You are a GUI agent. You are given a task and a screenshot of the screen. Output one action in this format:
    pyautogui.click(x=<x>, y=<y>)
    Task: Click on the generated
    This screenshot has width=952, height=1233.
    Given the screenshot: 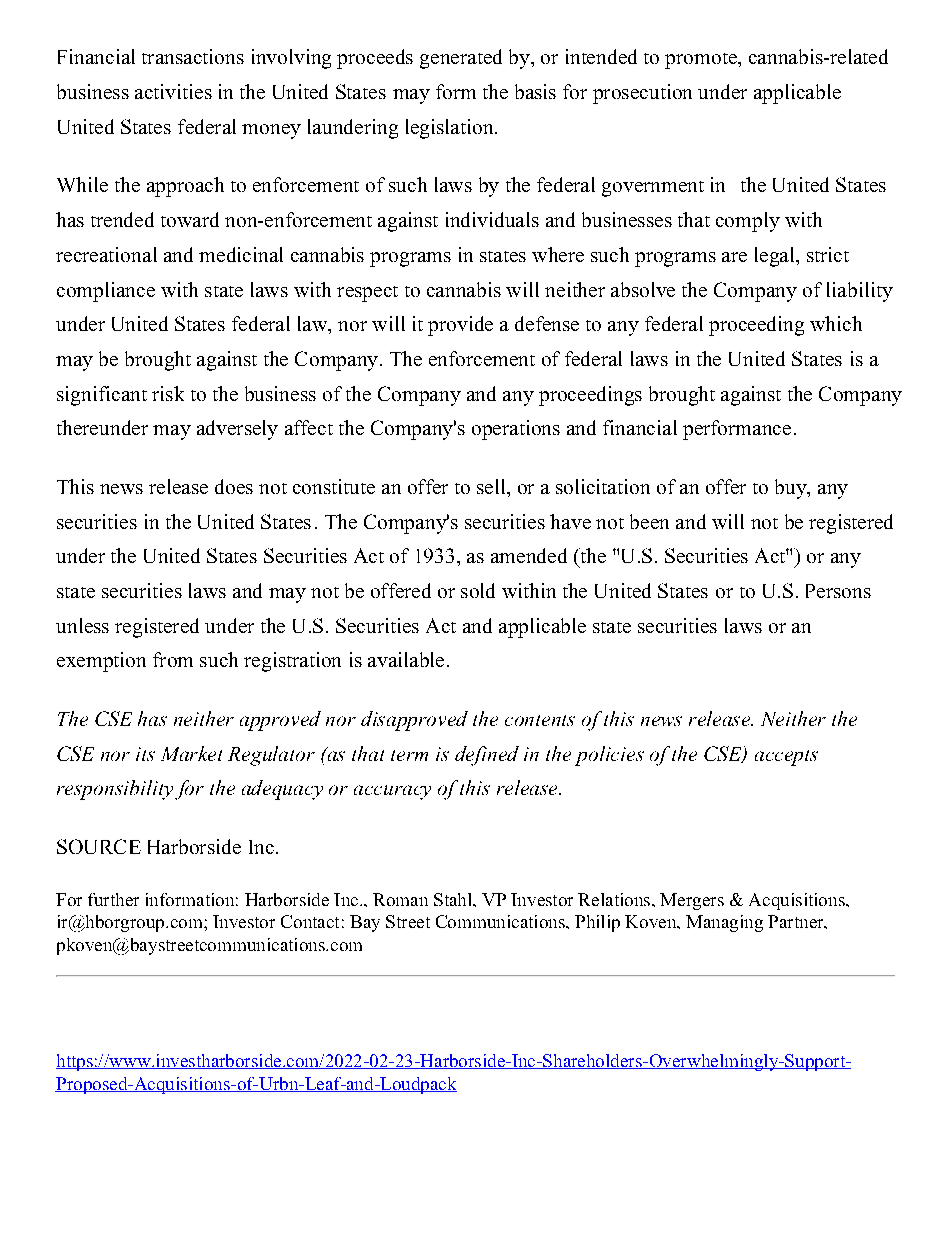 What is the action you would take?
    pyautogui.click(x=461, y=59)
